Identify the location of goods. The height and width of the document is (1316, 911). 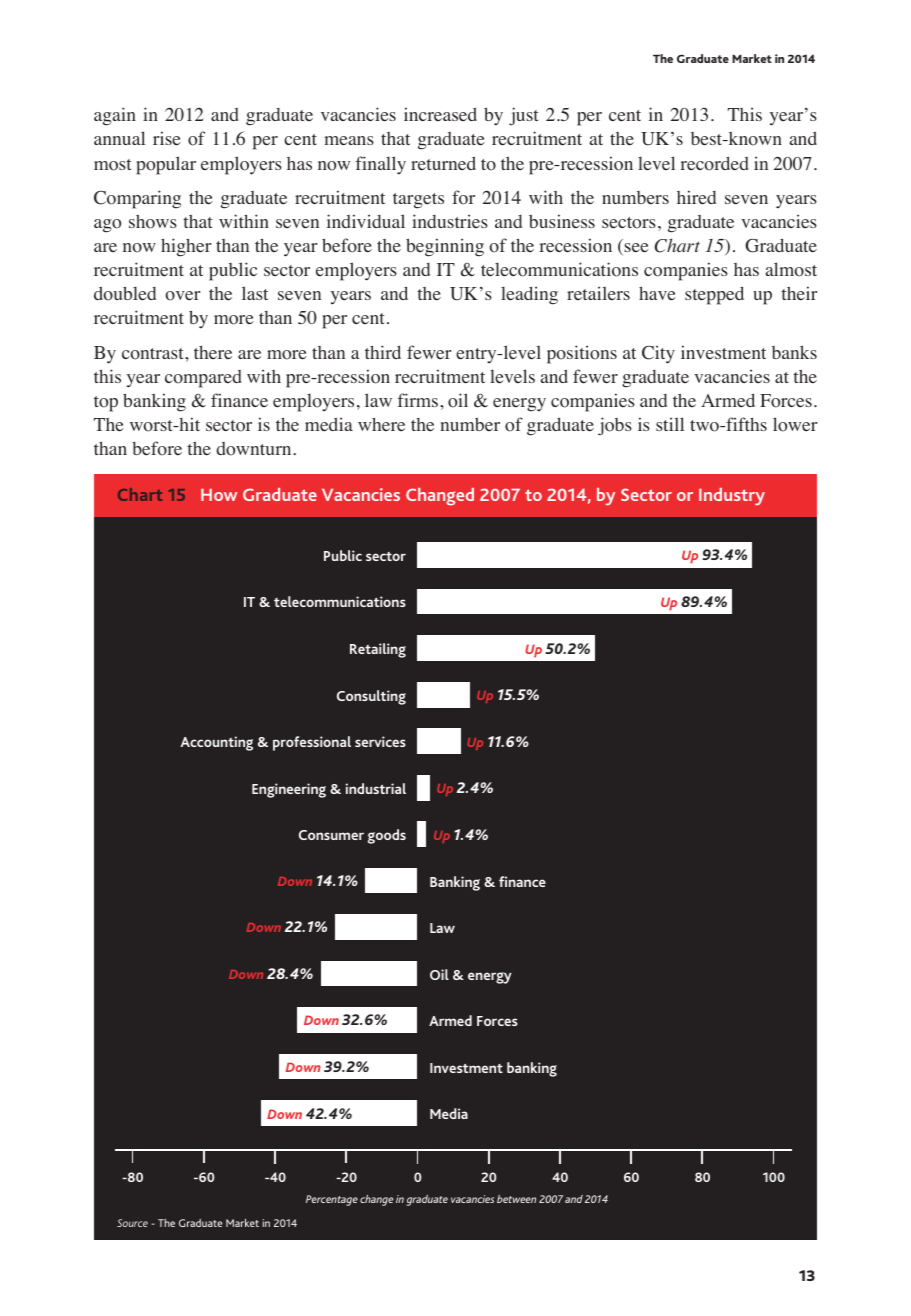
(386, 836).
